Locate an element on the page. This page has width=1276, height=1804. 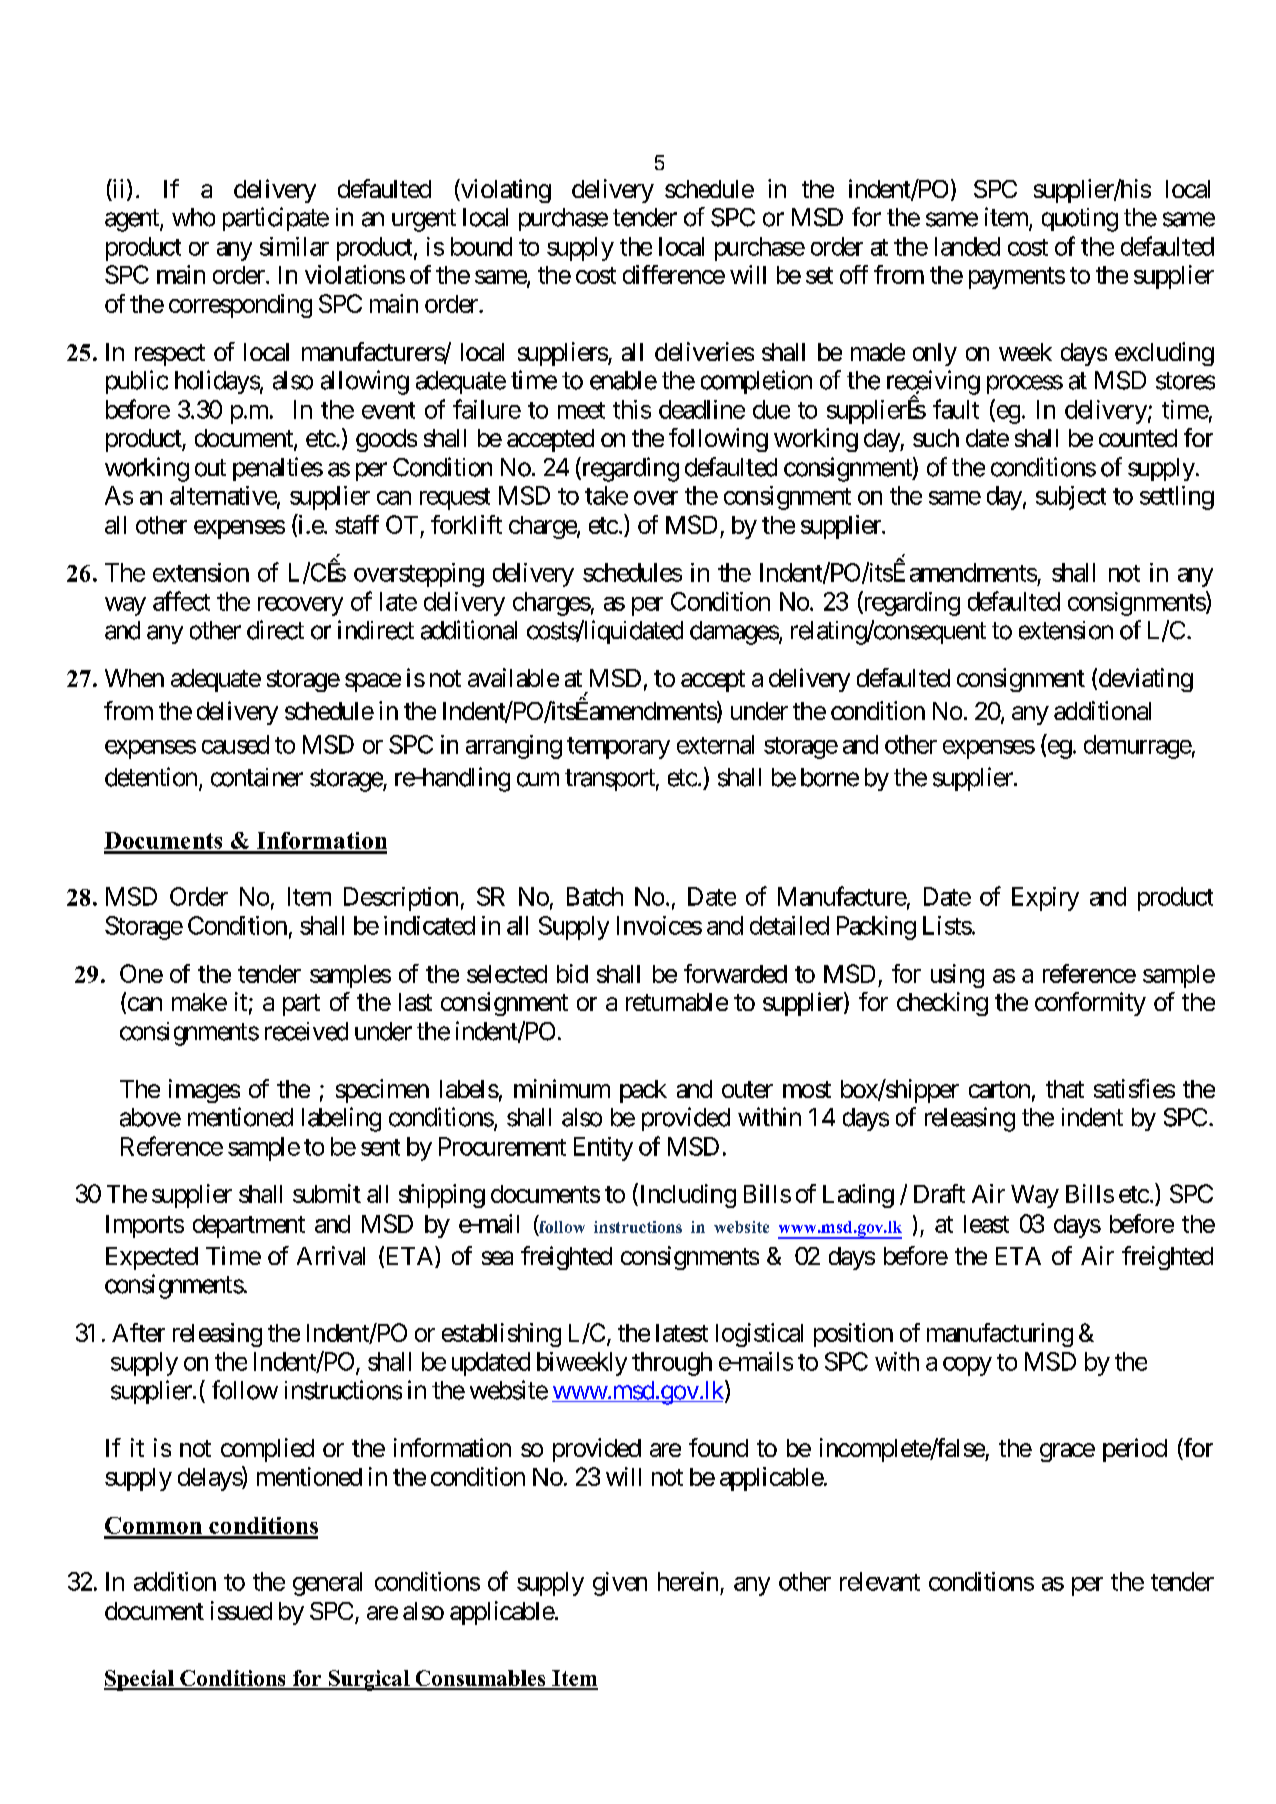
issued is located at coordinates (241, 1610).
